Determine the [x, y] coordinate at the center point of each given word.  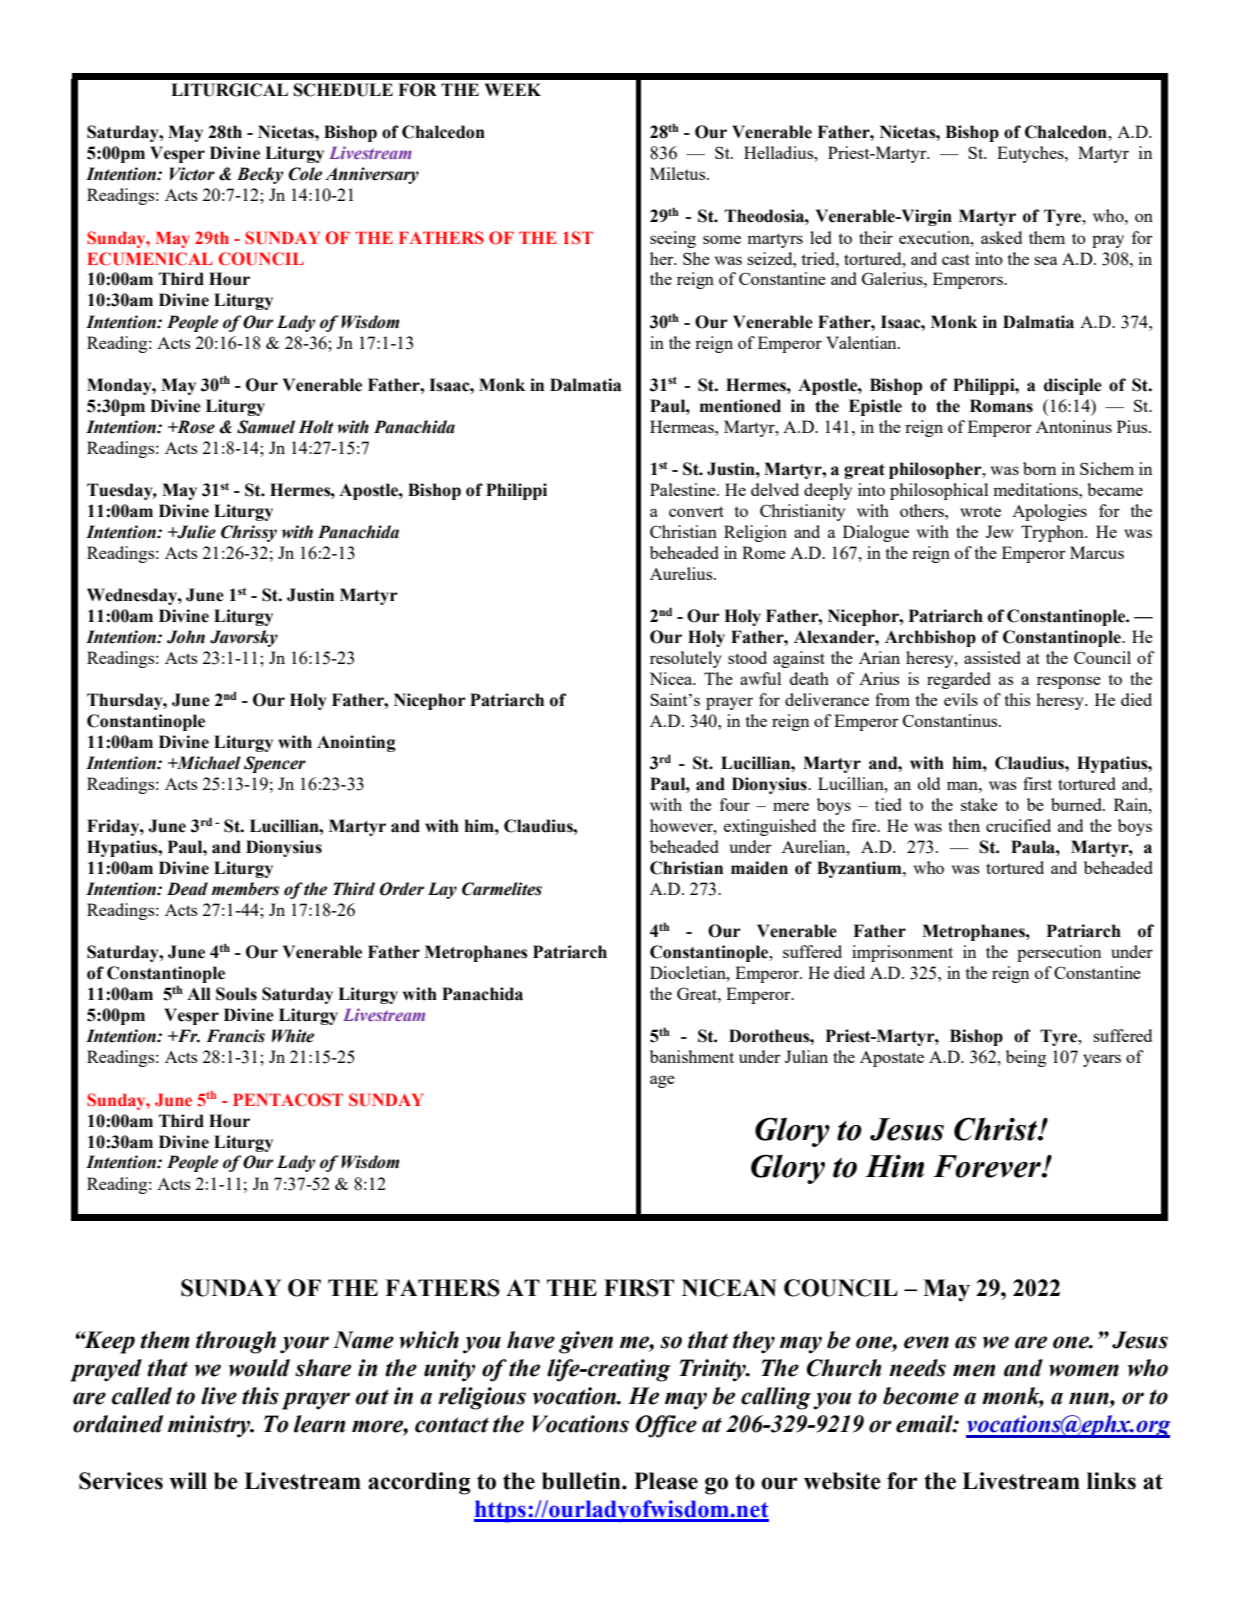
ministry [210, 1426]
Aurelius [682, 573]
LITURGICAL [229, 90]
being [1026, 1058]
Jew [1000, 531]
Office [666, 1426]
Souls [236, 994]
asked [1001, 237]
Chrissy [249, 533]
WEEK [513, 89]
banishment [692, 1056]
